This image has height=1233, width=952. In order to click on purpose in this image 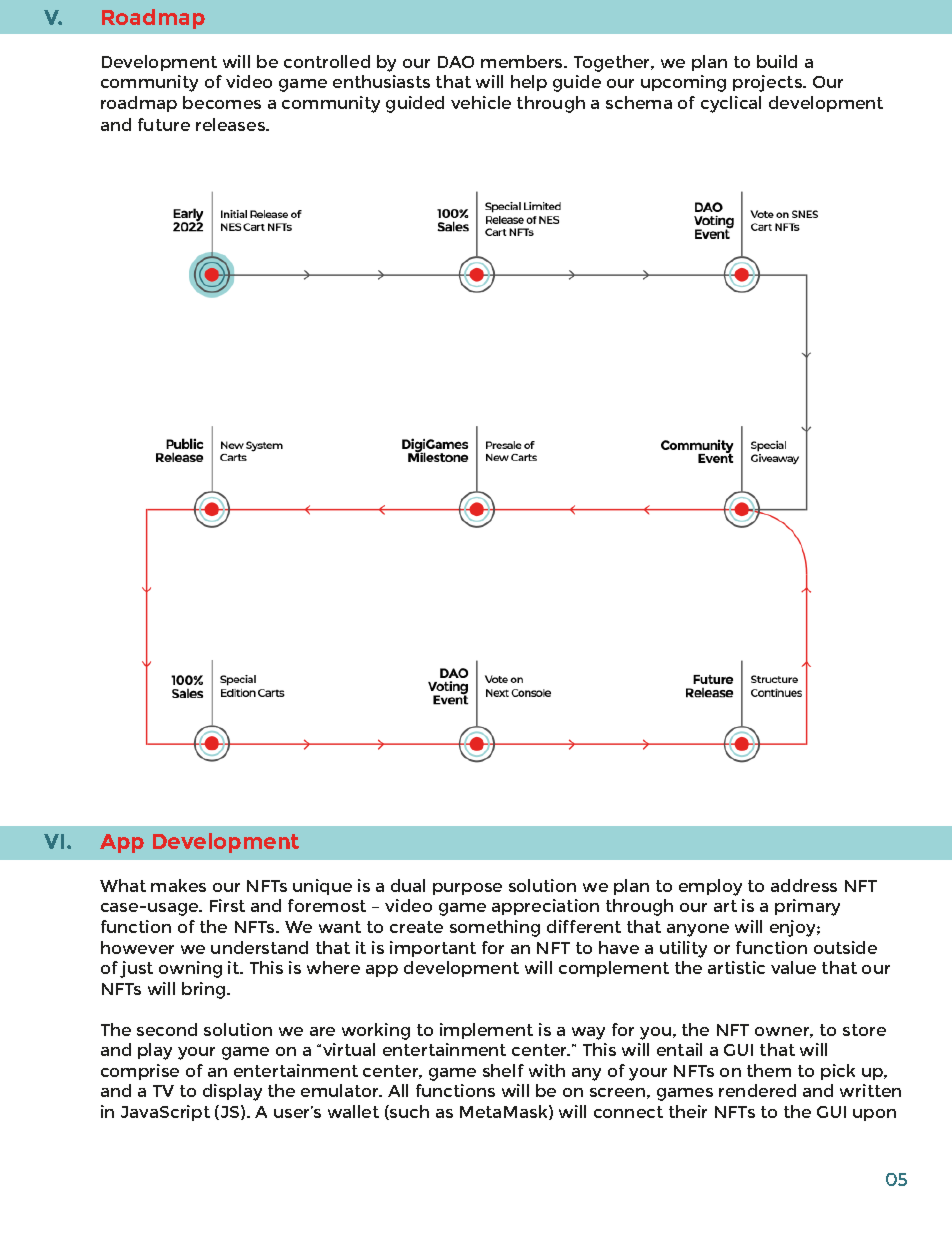, I will do `click(467, 889)`.
